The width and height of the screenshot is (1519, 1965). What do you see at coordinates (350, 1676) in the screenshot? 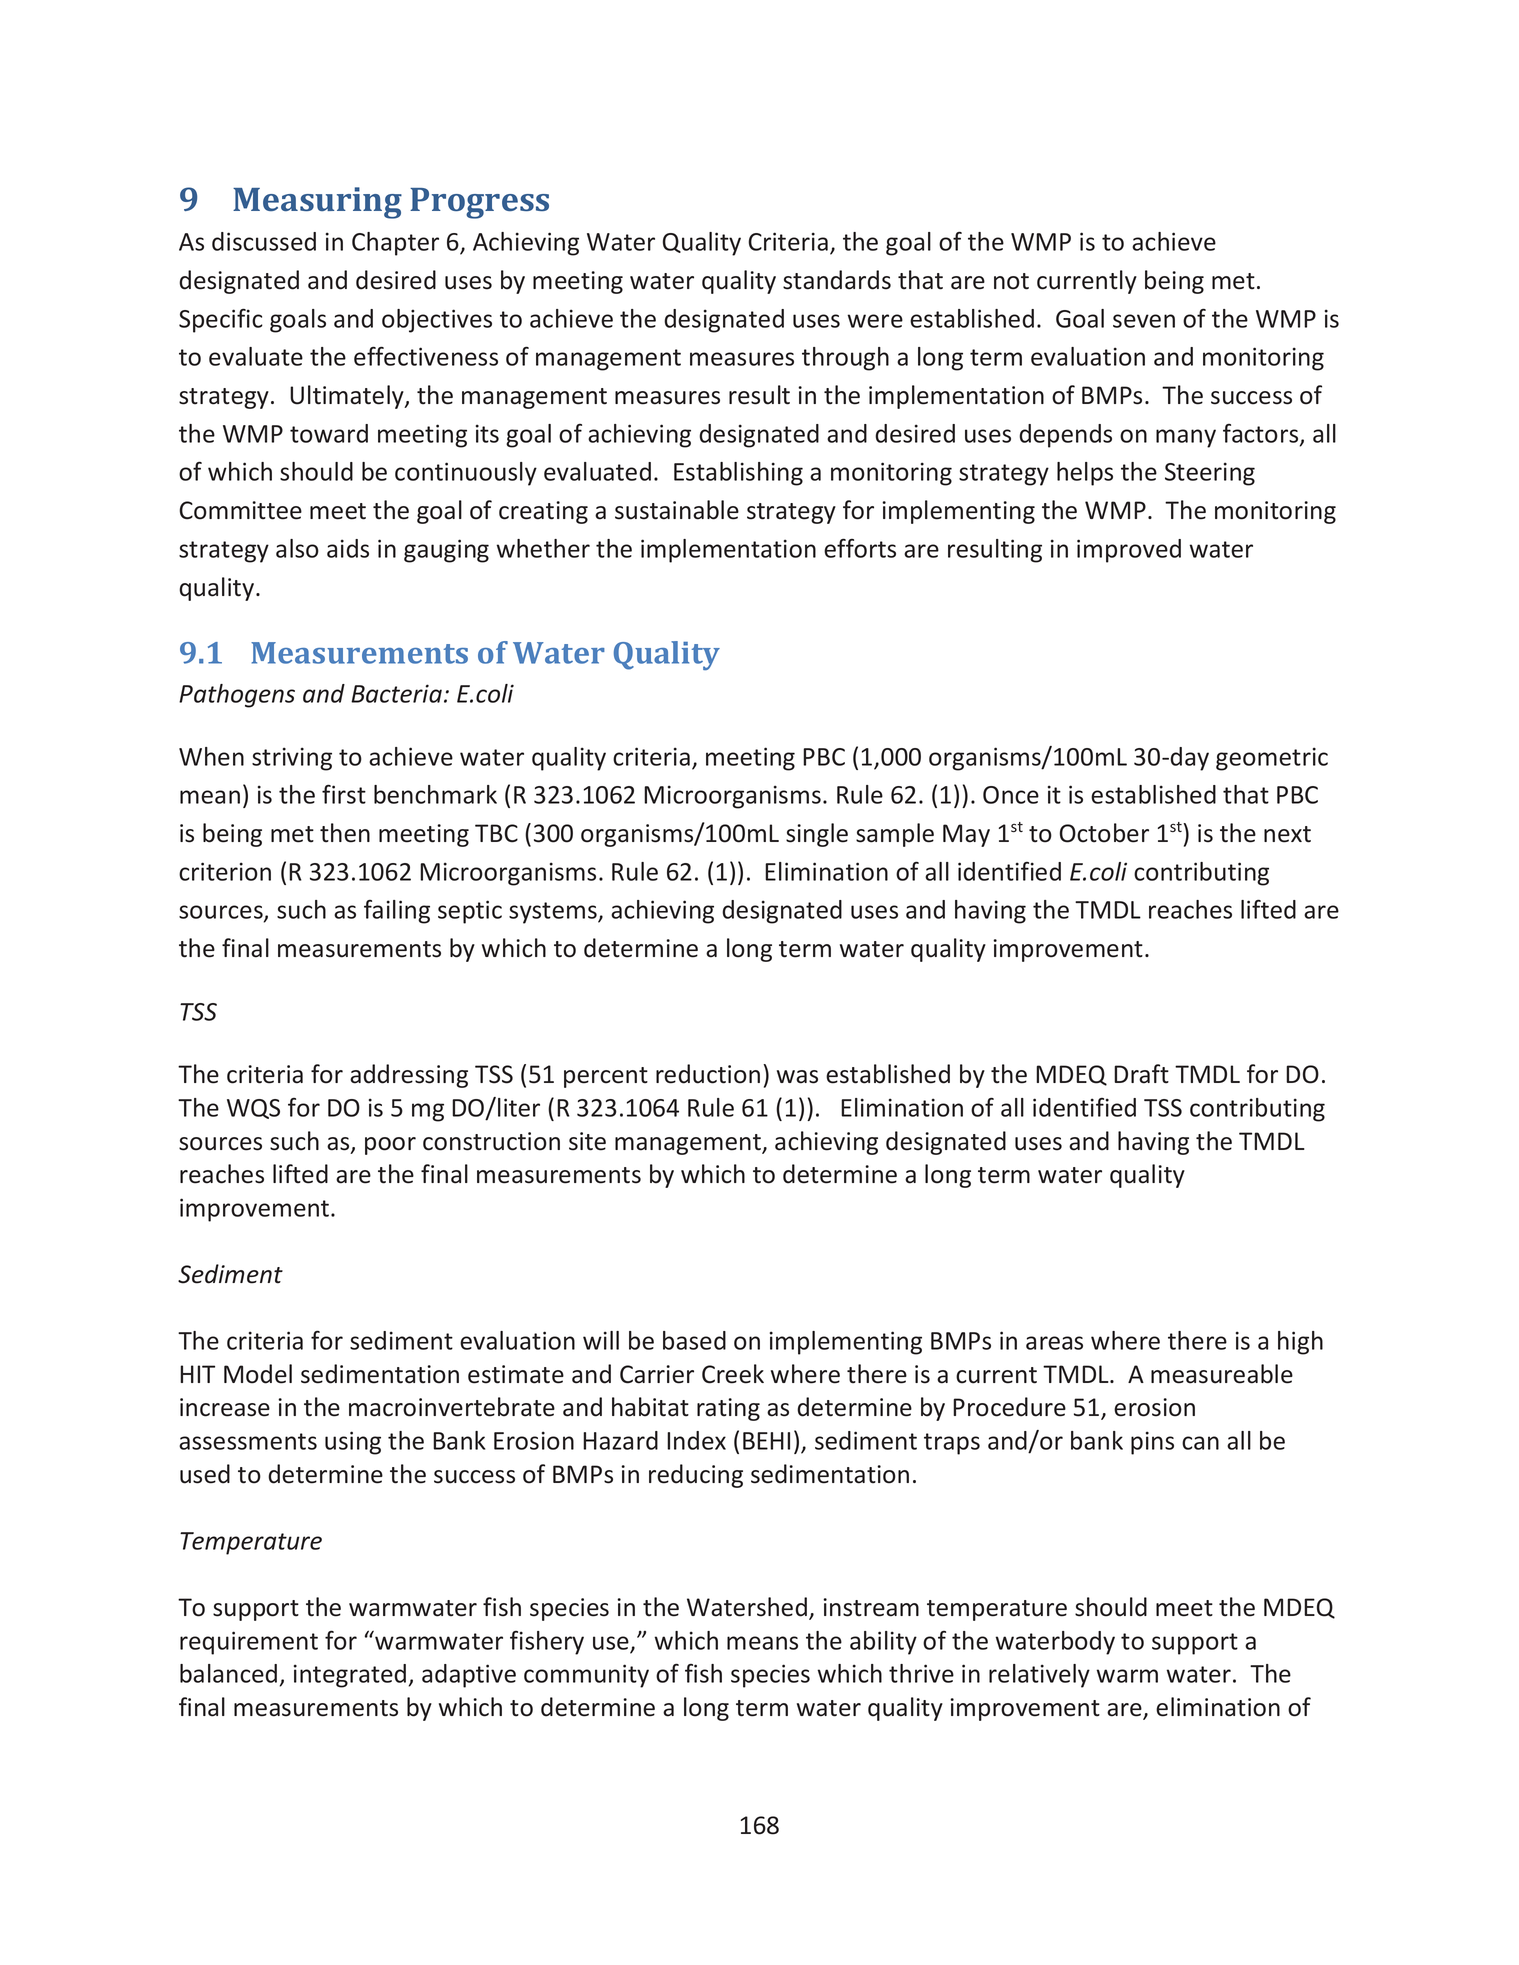
I see `integrated` at bounding box center [350, 1676].
